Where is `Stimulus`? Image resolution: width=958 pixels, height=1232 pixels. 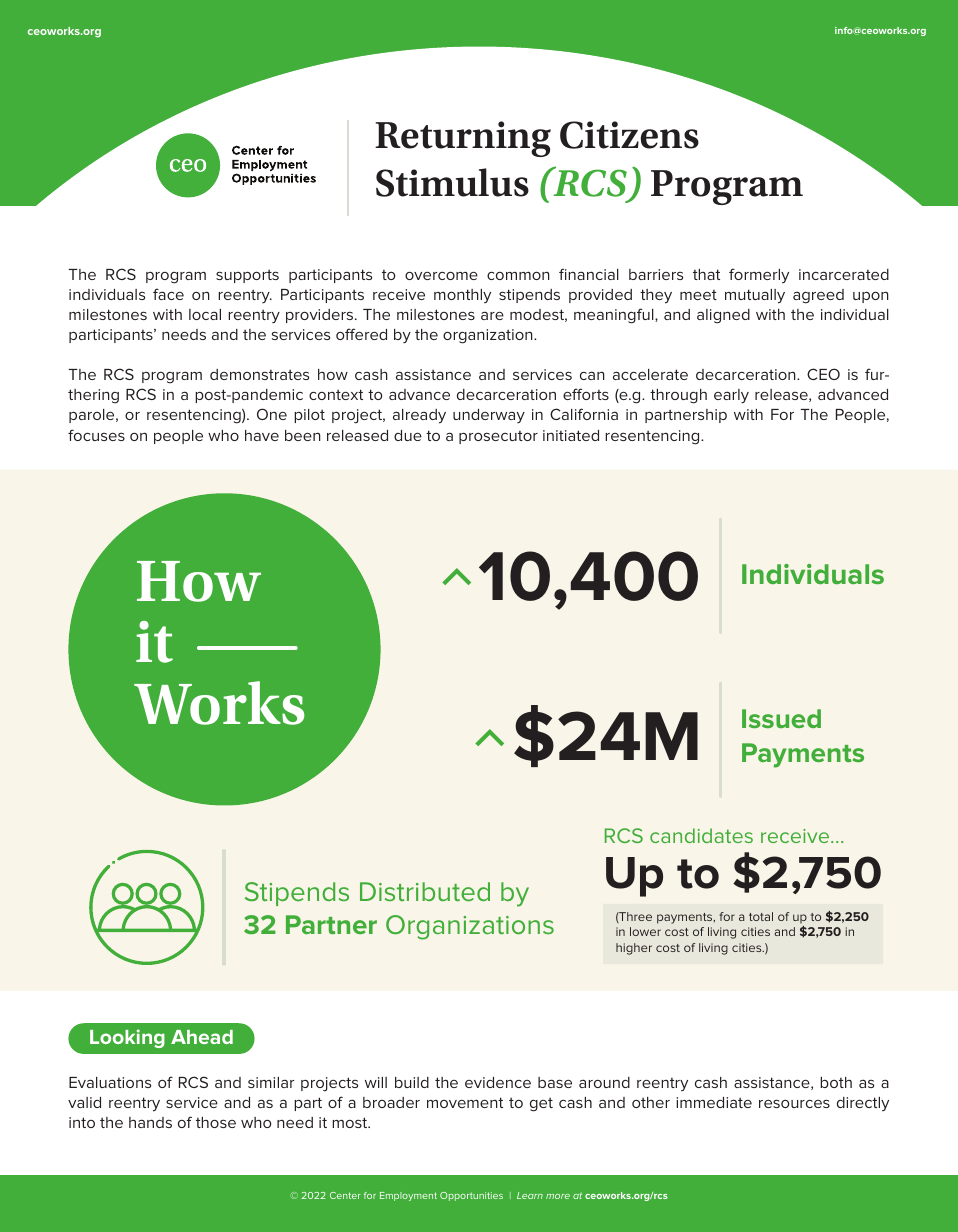
Stimulus is located at coordinates (452, 182).
